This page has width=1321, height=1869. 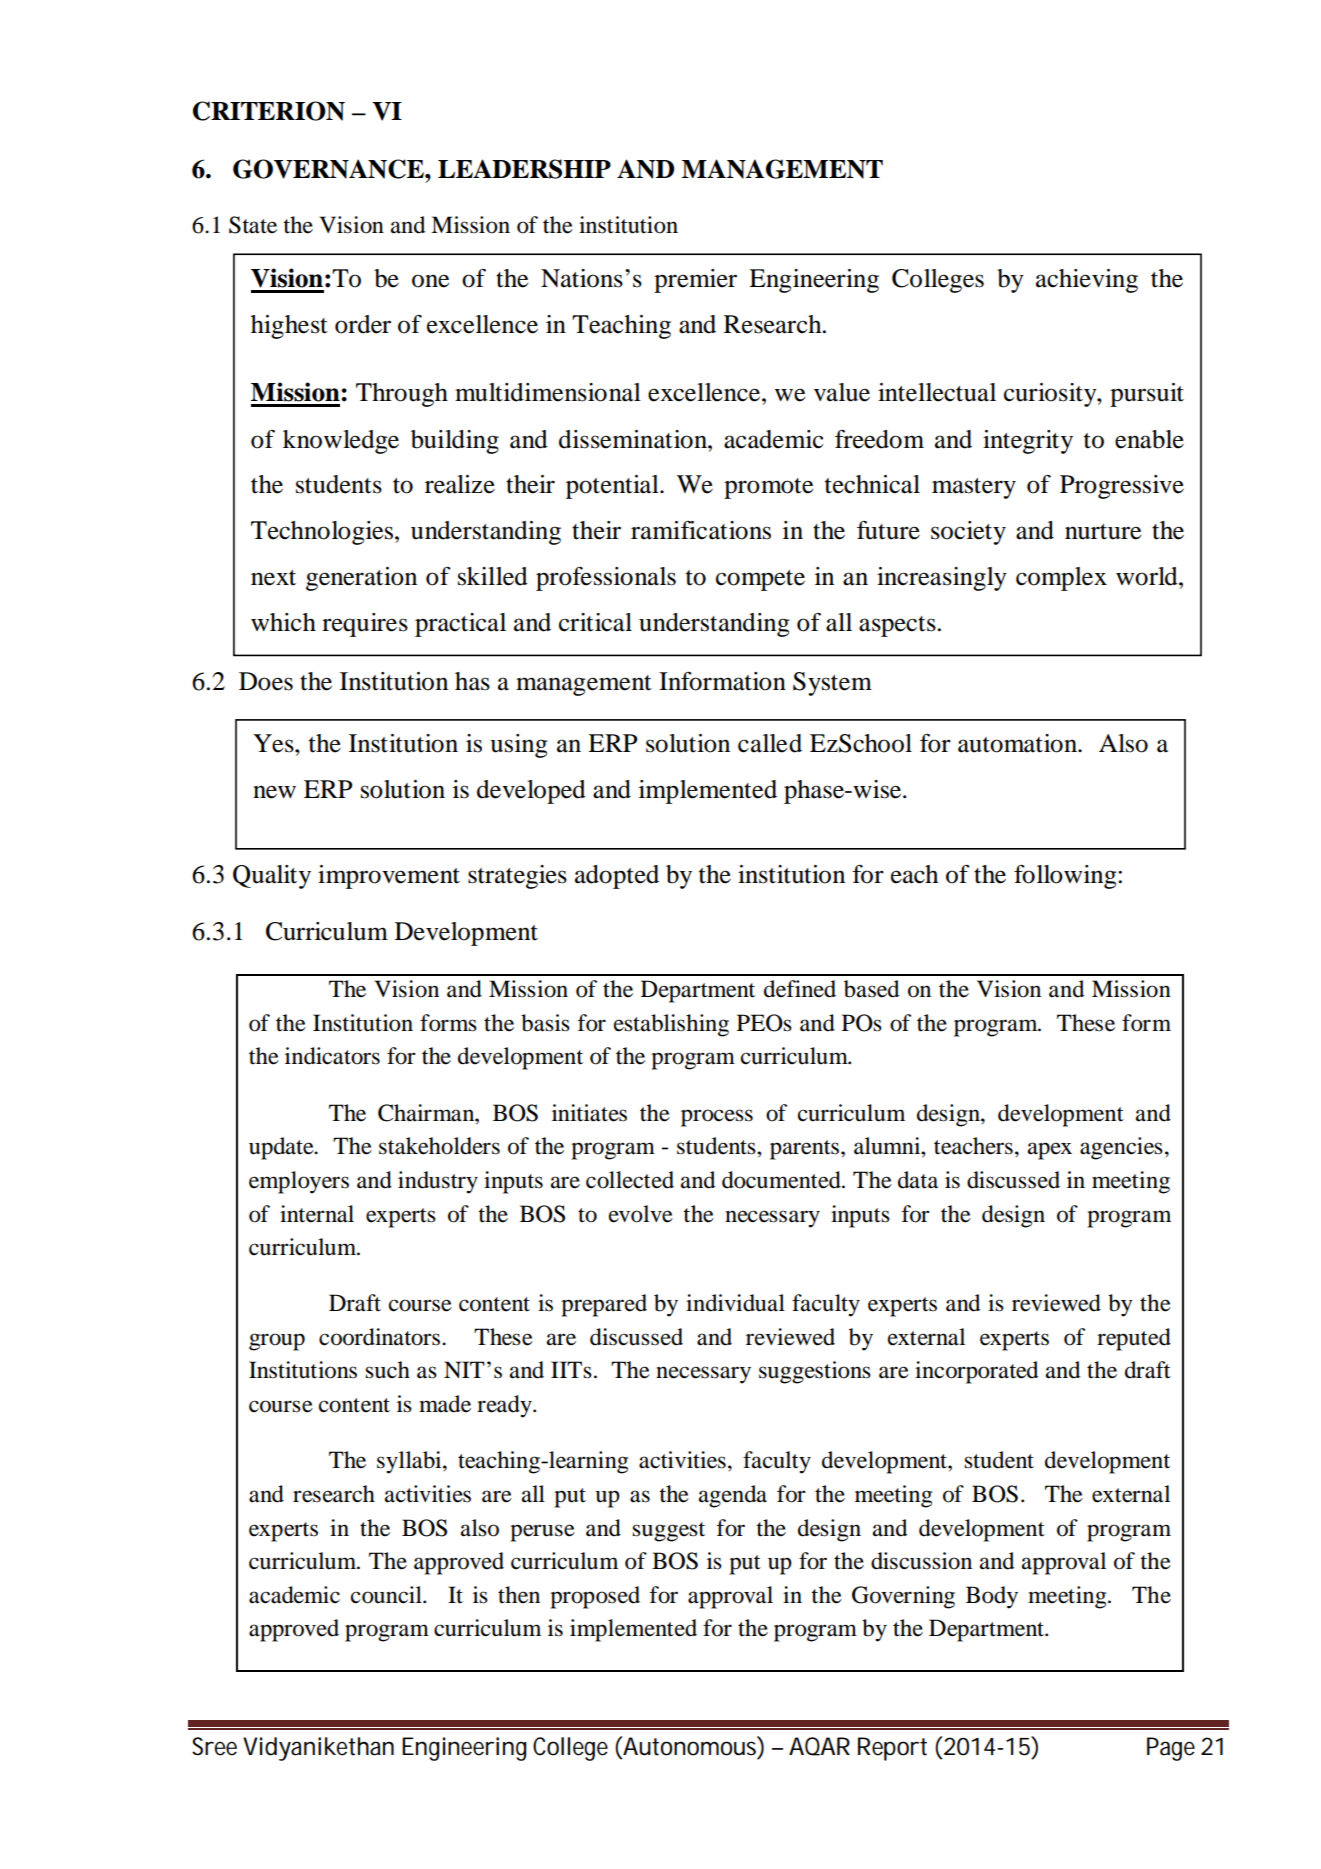 I want to click on premier, so click(x=695, y=281).
